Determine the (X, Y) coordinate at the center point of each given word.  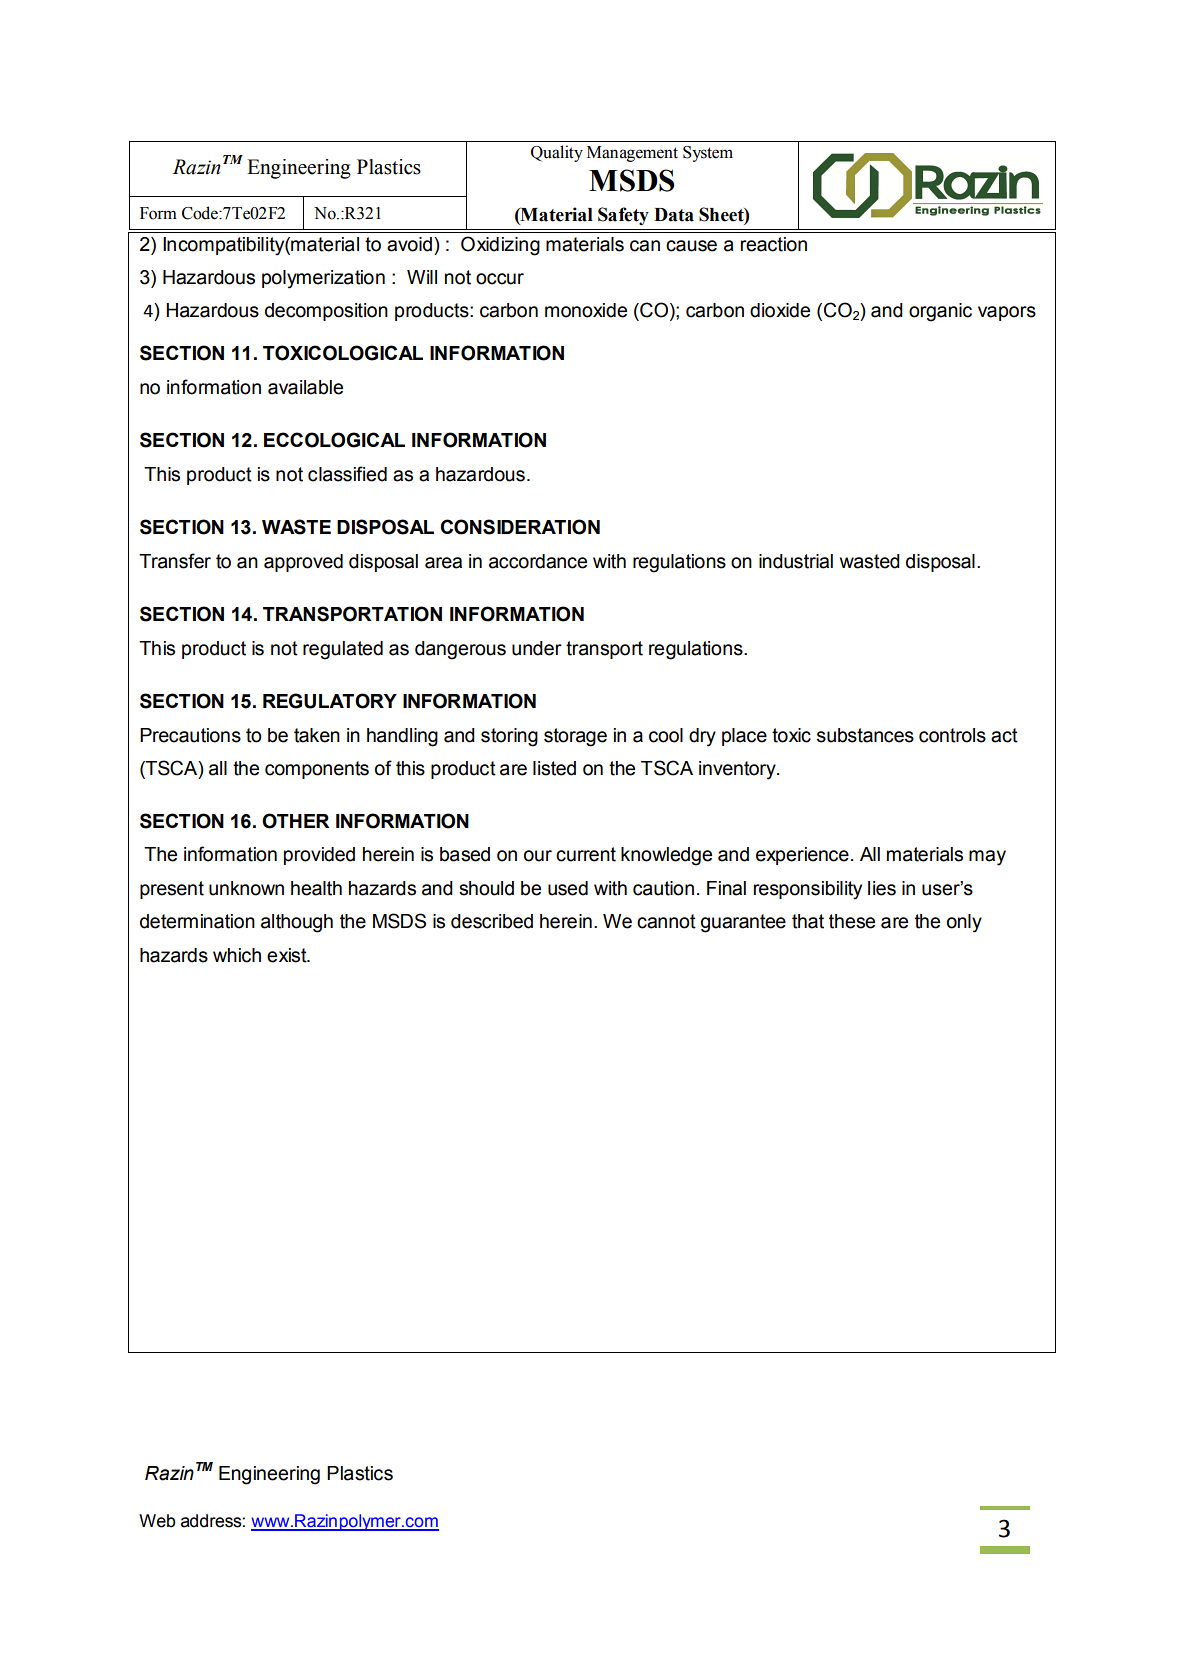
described (492, 921)
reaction (774, 244)
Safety (623, 216)
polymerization (323, 279)
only (964, 923)
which (237, 955)
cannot (666, 921)
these (852, 921)
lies (882, 888)
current (586, 854)
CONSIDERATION (520, 527)
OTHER (295, 821)
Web (157, 1521)
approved (303, 563)
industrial (796, 561)
